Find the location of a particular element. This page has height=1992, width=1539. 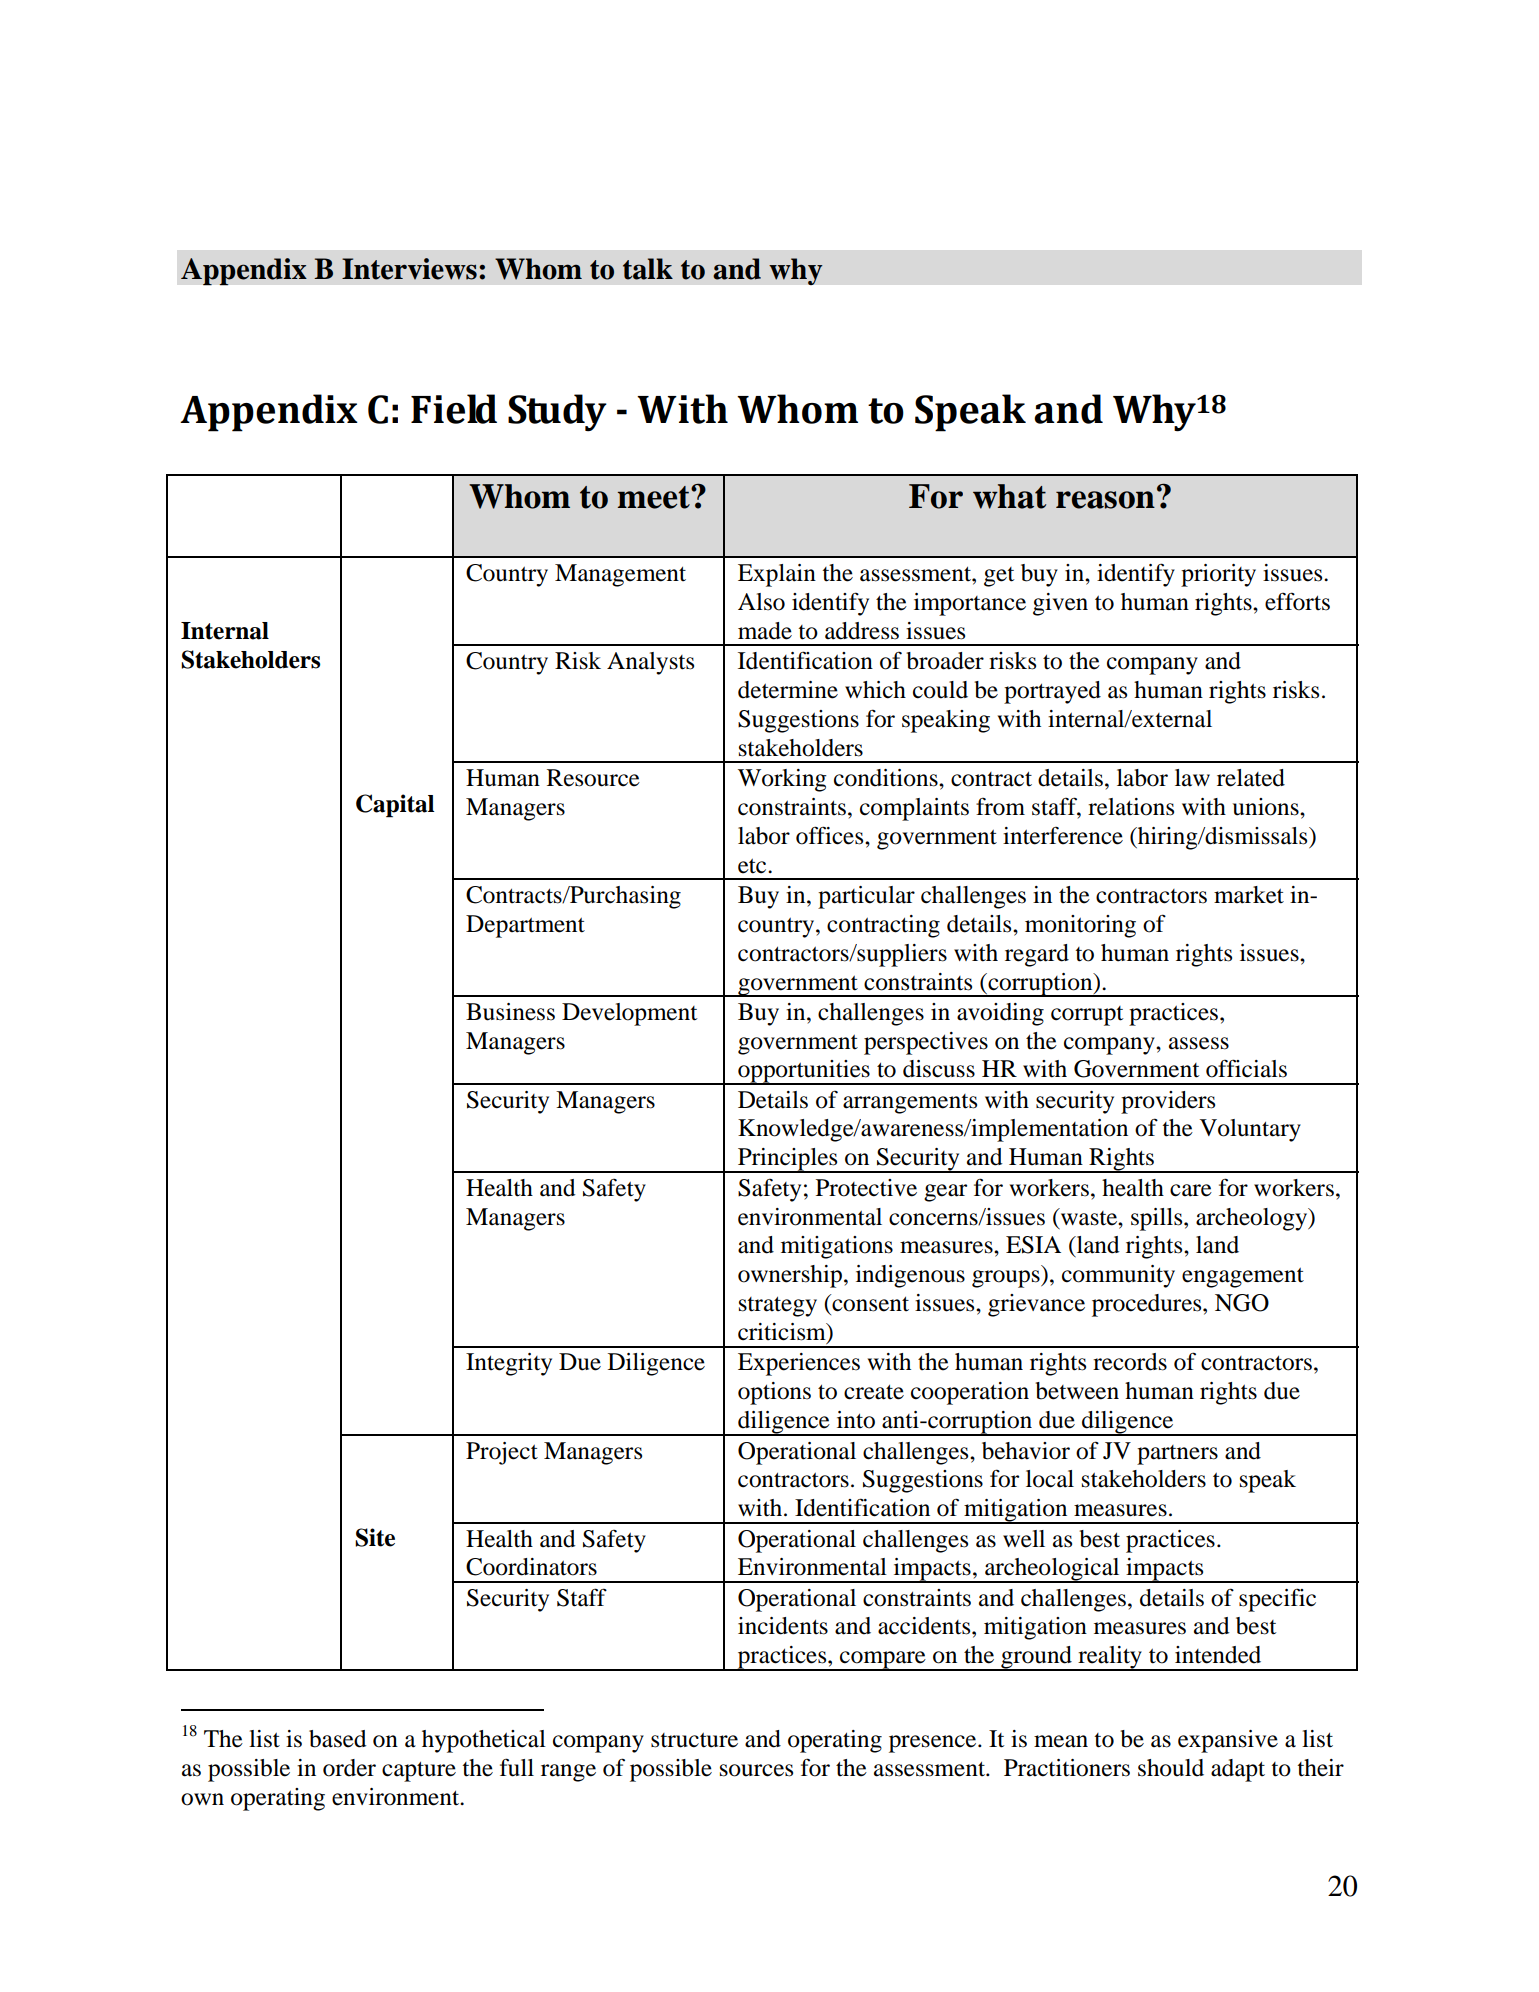

expansive is located at coordinates (1228, 1741).
